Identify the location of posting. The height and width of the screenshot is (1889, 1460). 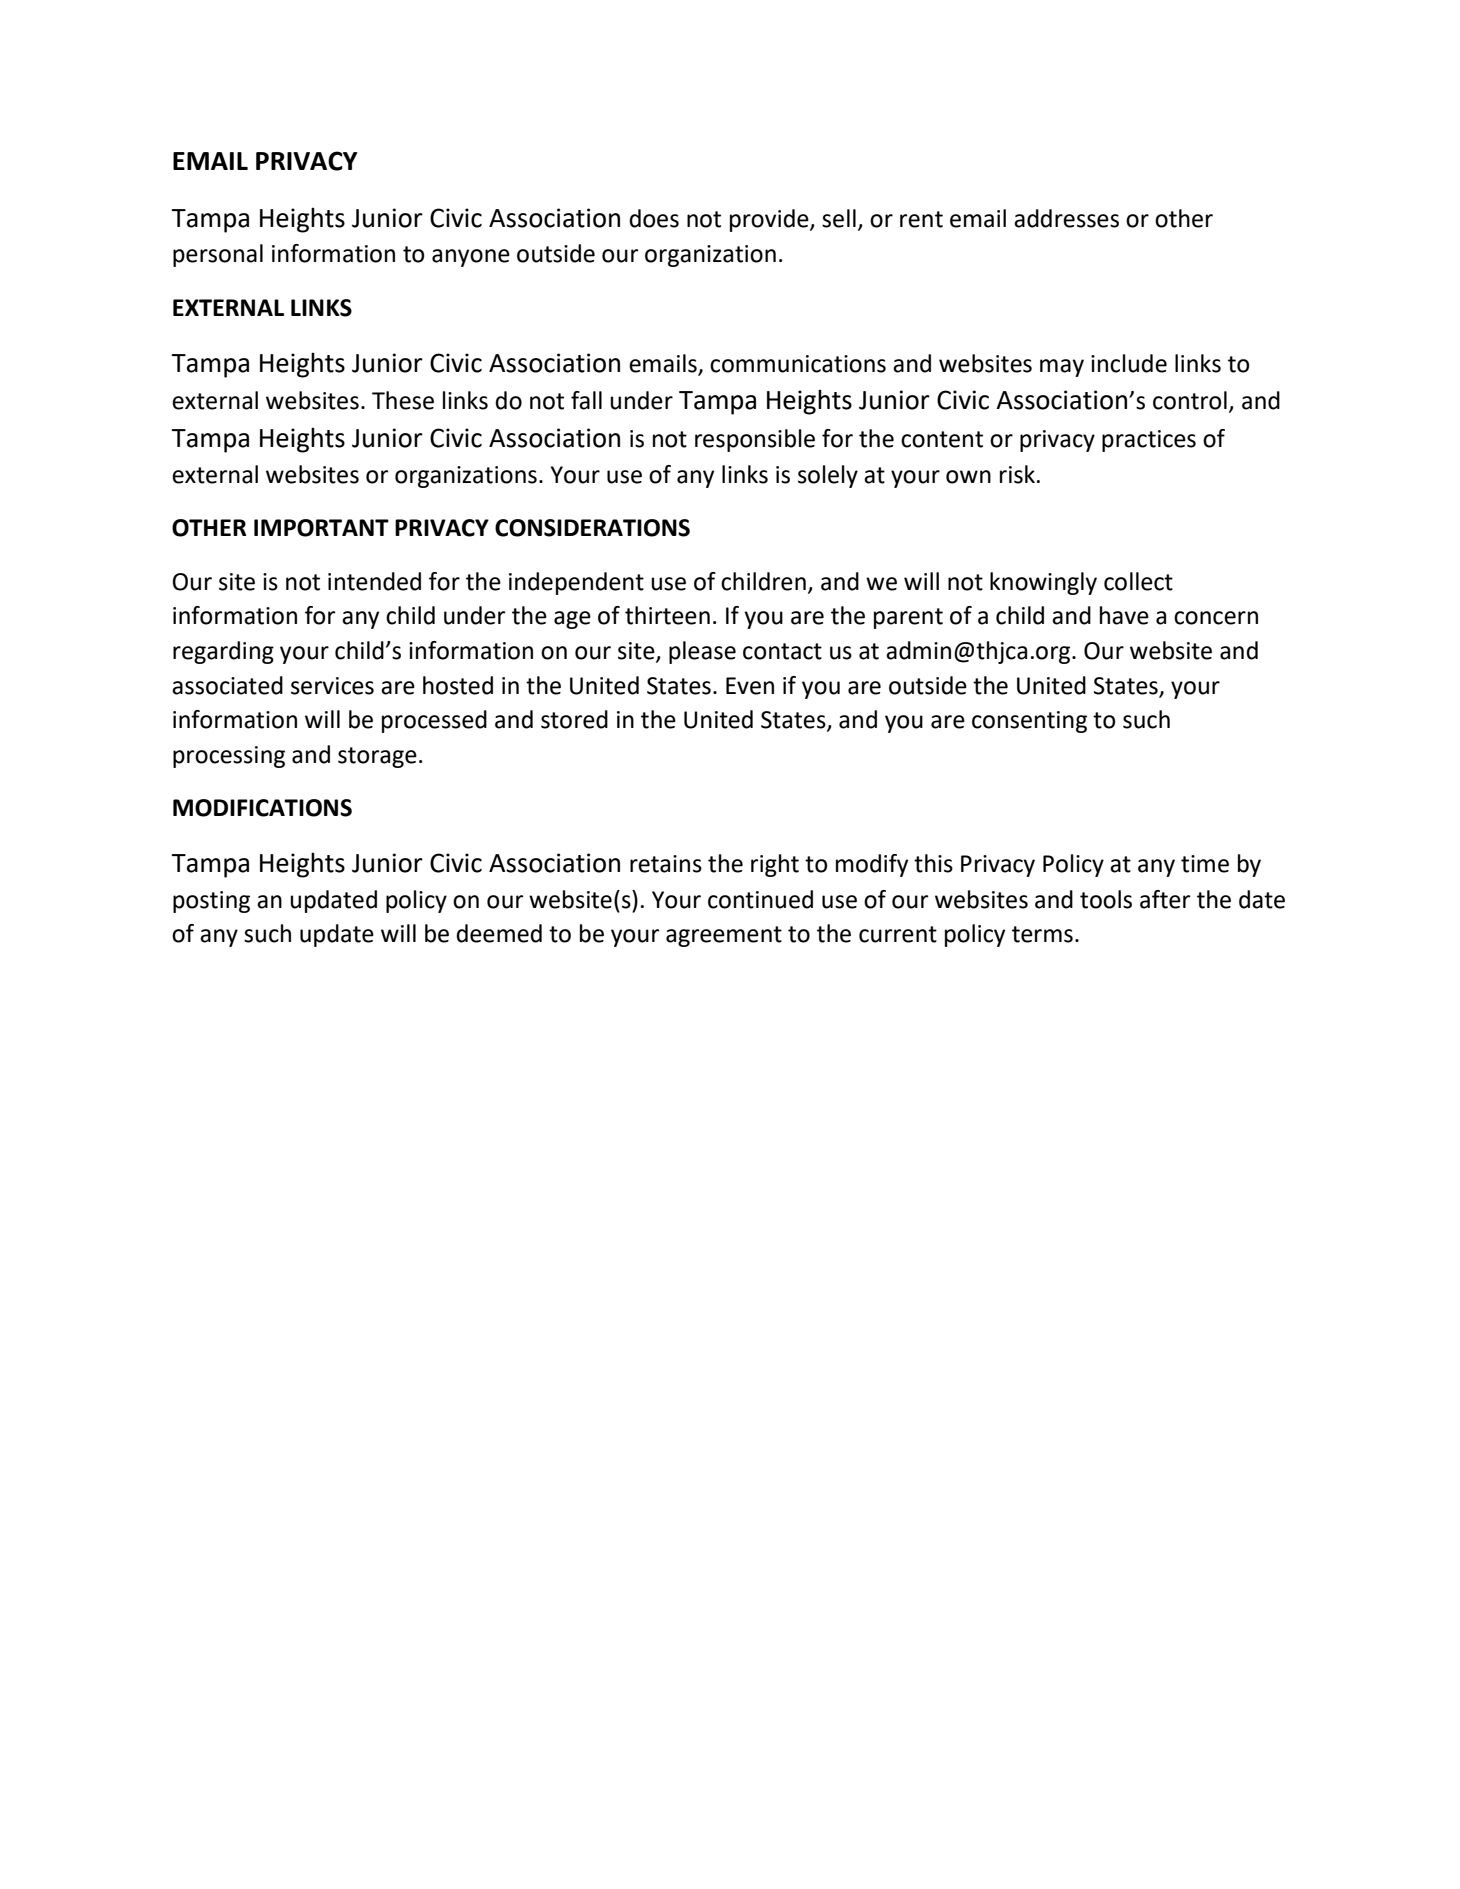
(211, 902).
